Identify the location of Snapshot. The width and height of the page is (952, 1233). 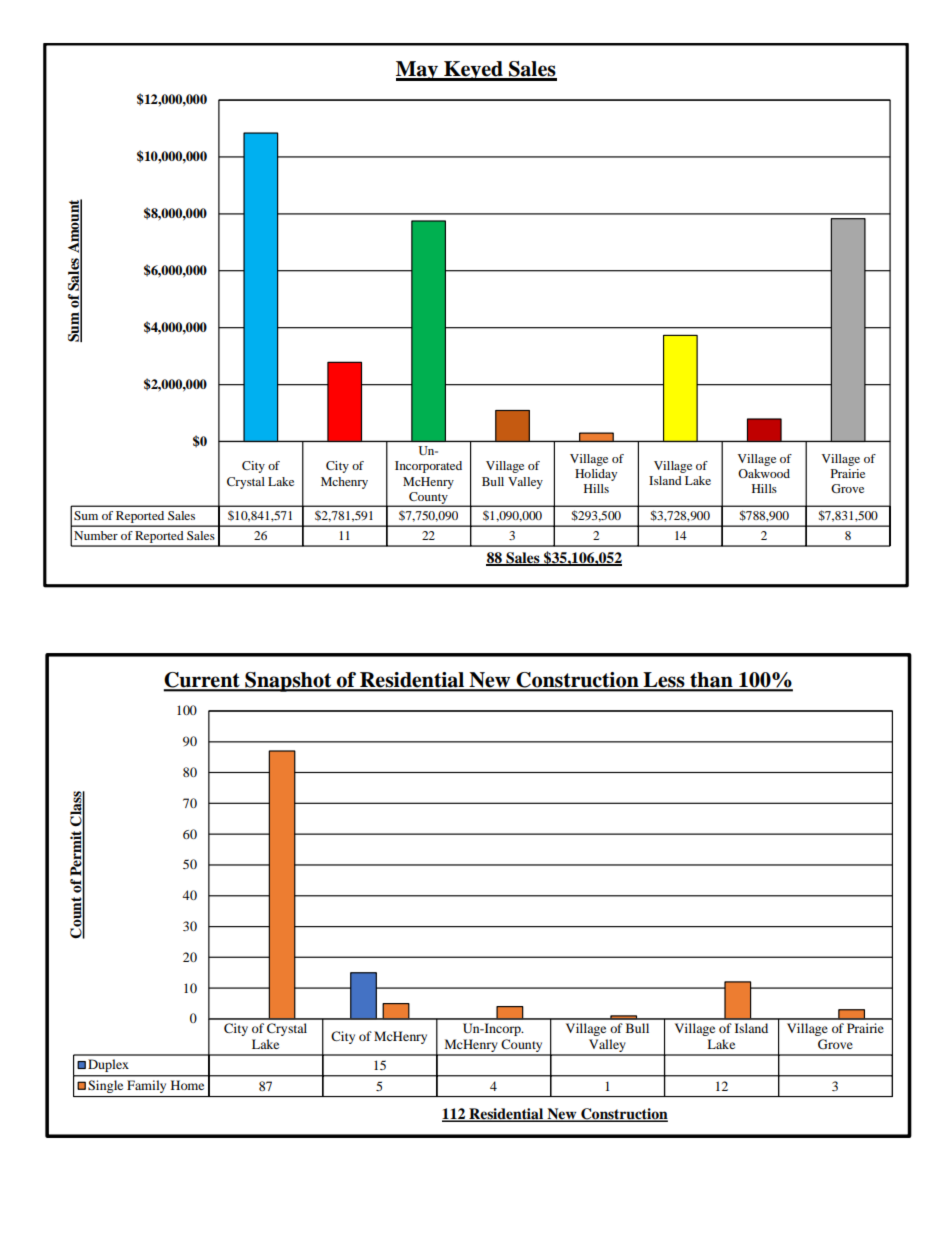
(288, 682).
